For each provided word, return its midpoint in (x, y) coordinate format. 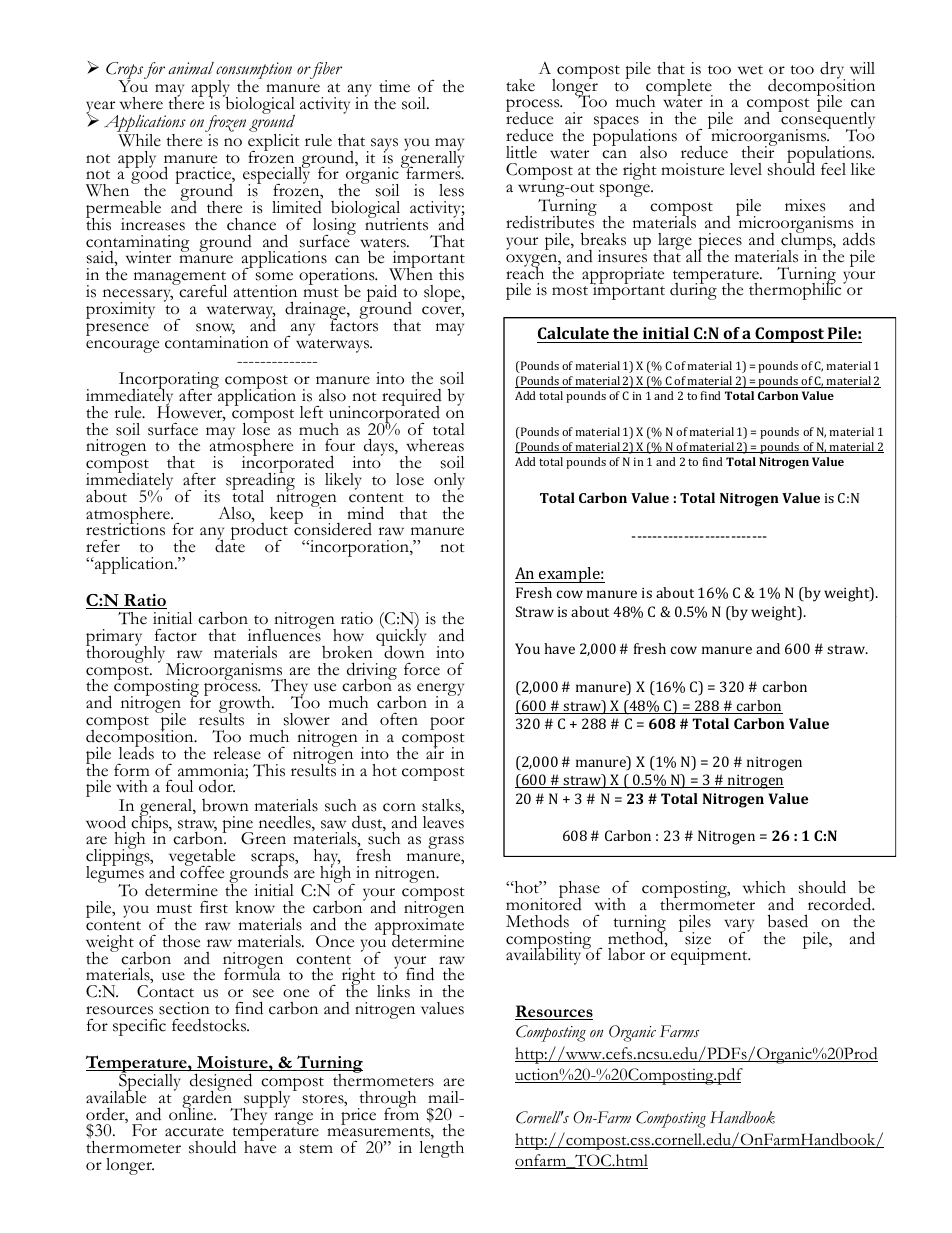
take (520, 85)
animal (191, 68)
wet (750, 70)
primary (115, 639)
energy (440, 690)
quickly (401, 638)
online (192, 1113)
